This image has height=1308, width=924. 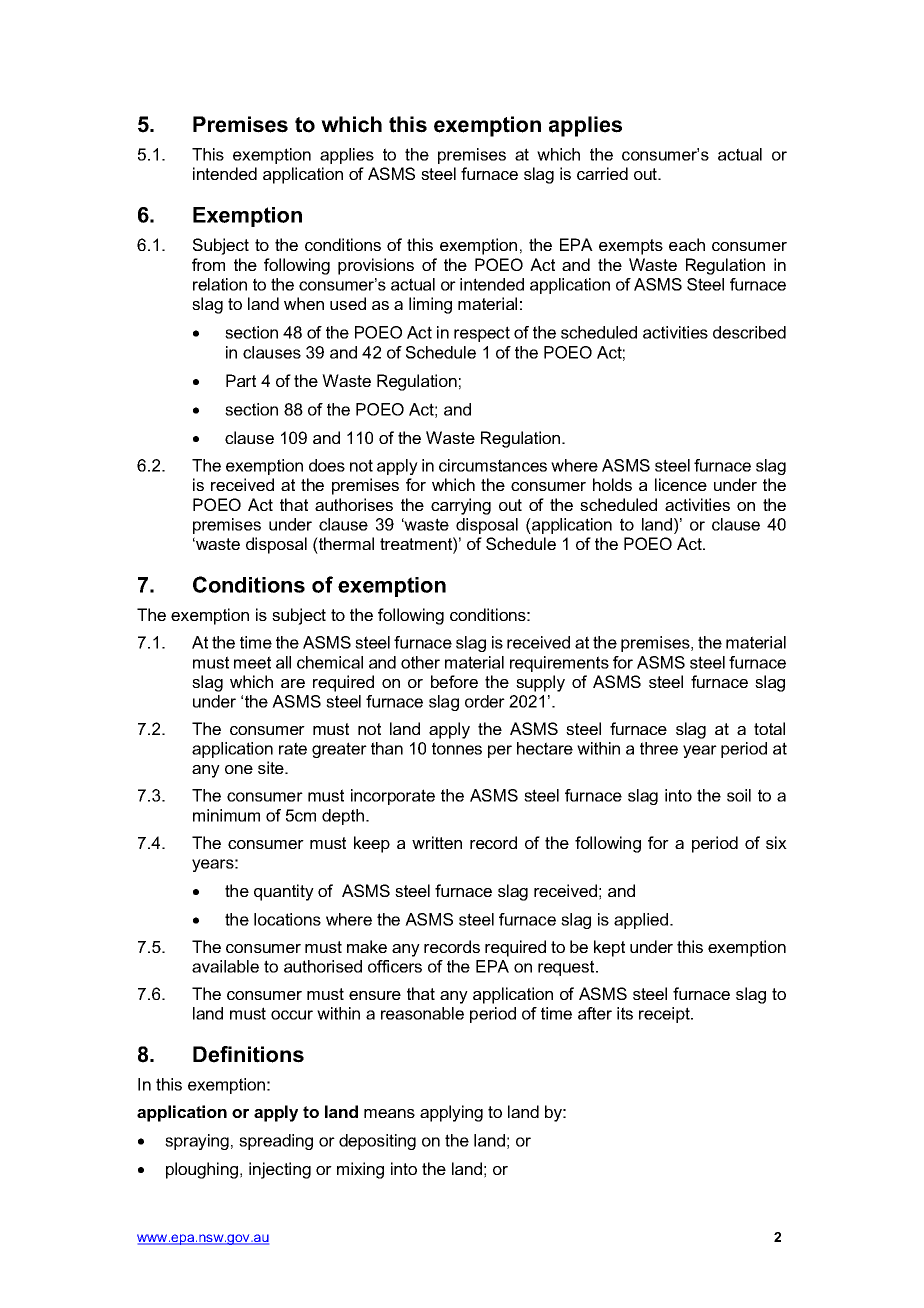 I want to click on before, so click(x=454, y=681).
